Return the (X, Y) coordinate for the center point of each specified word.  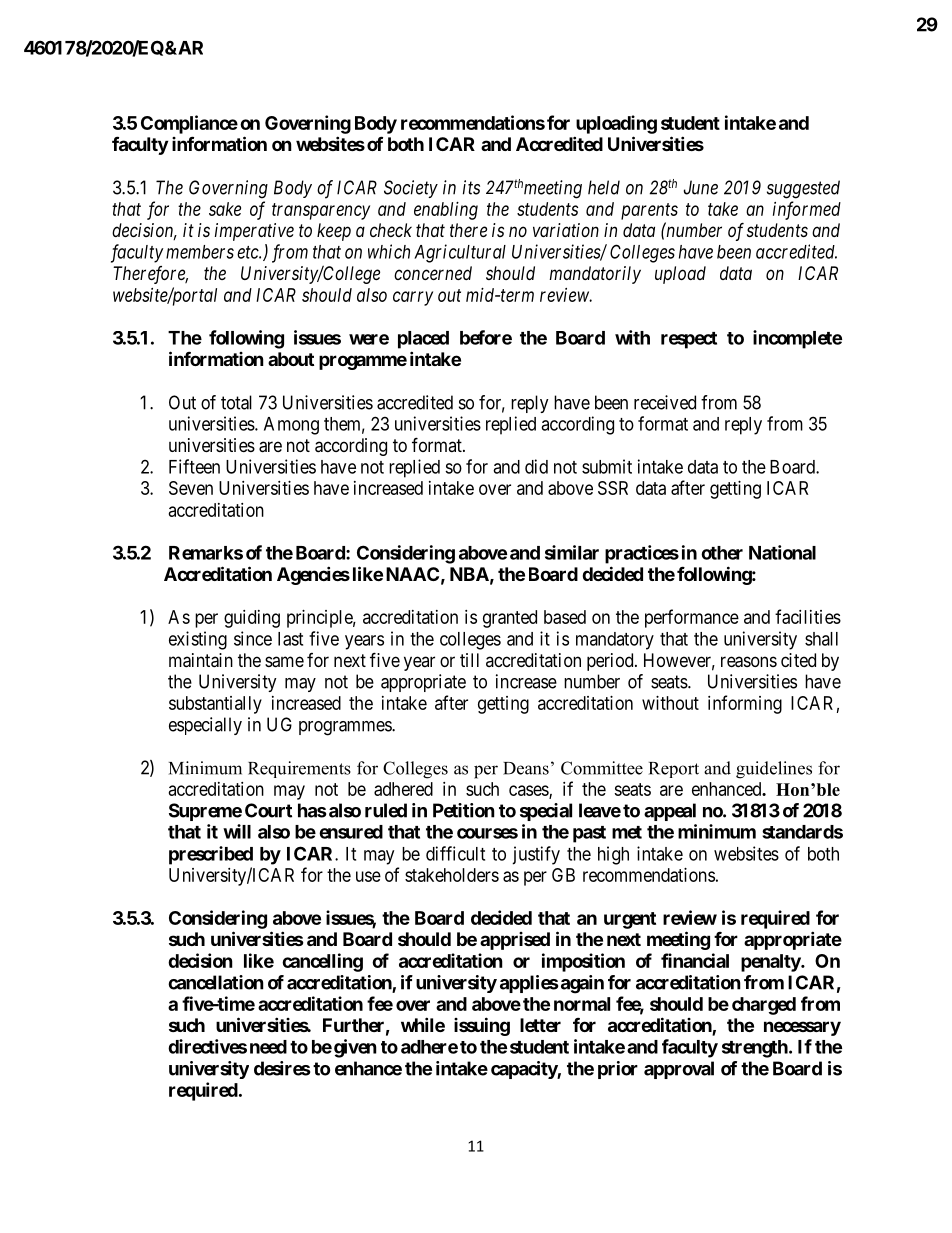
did (536, 466)
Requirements (299, 769)
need (268, 1047)
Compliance (189, 124)
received (665, 402)
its (471, 187)
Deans (526, 768)
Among (291, 426)
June (701, 187)
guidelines (774, 770)
